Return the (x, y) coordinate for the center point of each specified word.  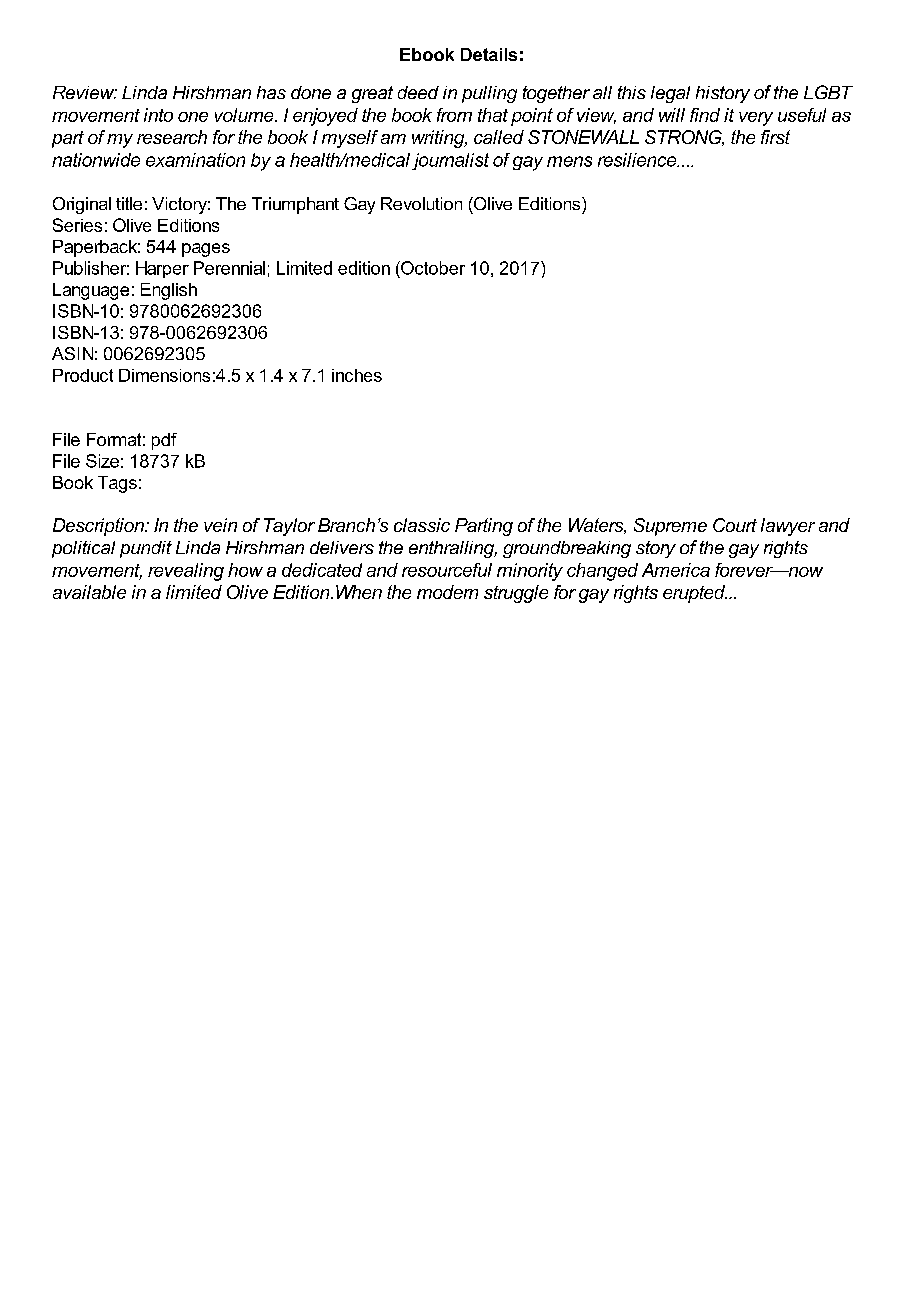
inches (357, 375)
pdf (164, 441)
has (271, 92)
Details (489, 54)
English (169, 291)
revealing (186, 572)
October (432, 268)
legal (670, 94)
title (129, 203)
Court (735, 525)
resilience (638, 160)
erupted (695, 594)
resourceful (447, 570)
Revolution (421, 203)
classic (422, 525)
